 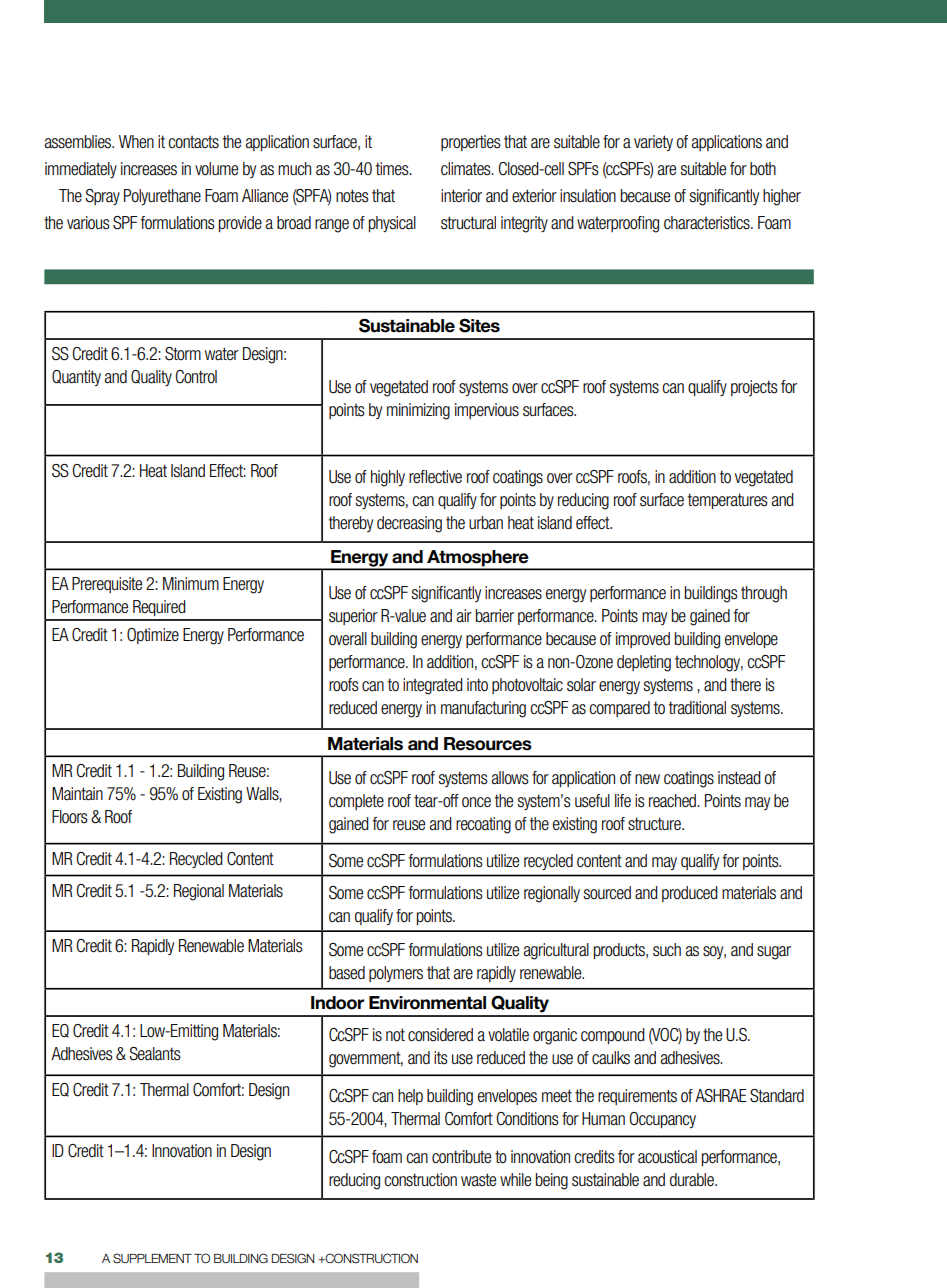 What do you see at coordinates (162, 197) in the page?
I see `Polyurethane` at bounding box center [162, 197].
